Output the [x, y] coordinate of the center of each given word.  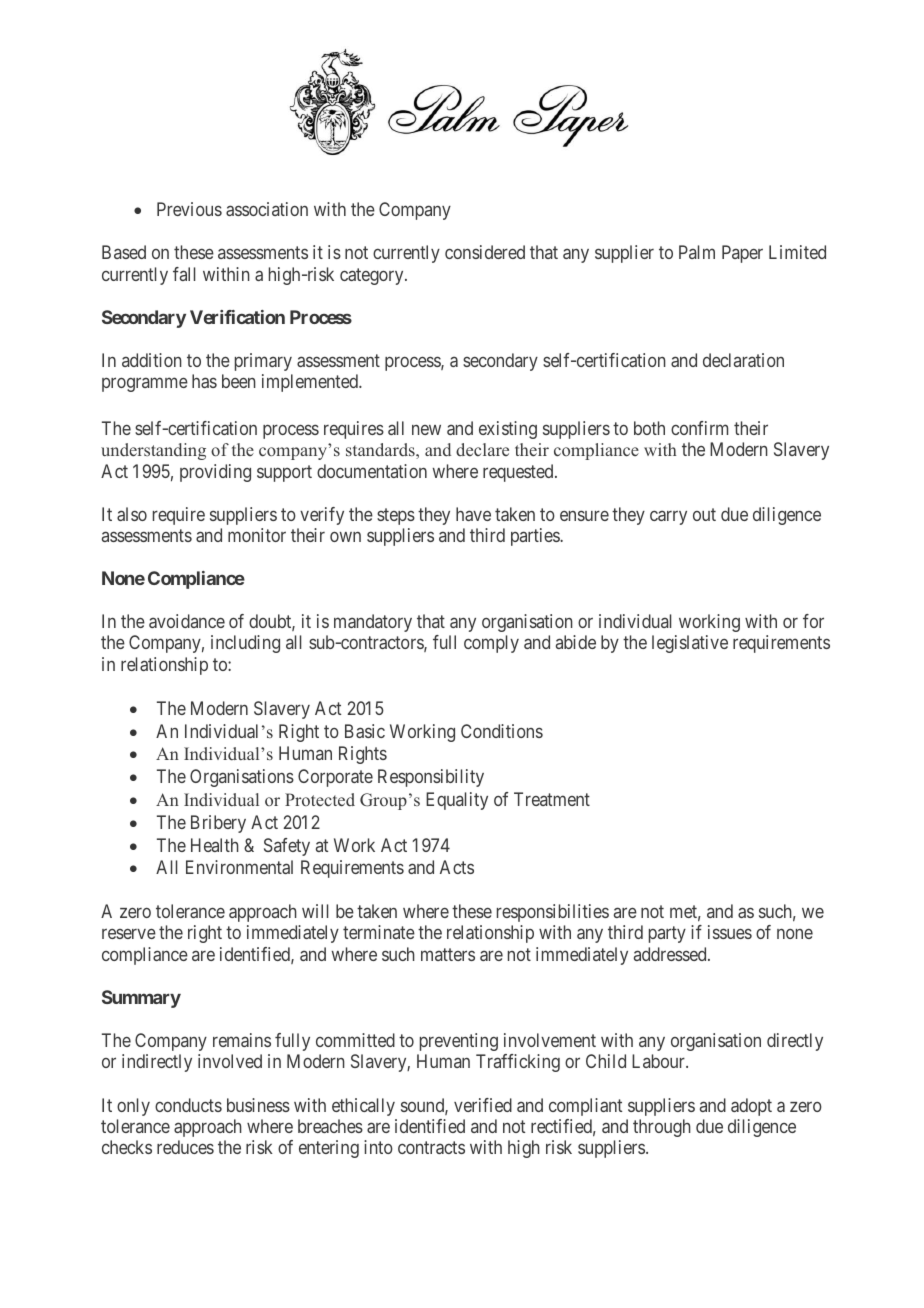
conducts [188, 1105]
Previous [189, 209]
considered [485, 252]
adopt [751, 1107]
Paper [742, 254]
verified [483, 1105]
